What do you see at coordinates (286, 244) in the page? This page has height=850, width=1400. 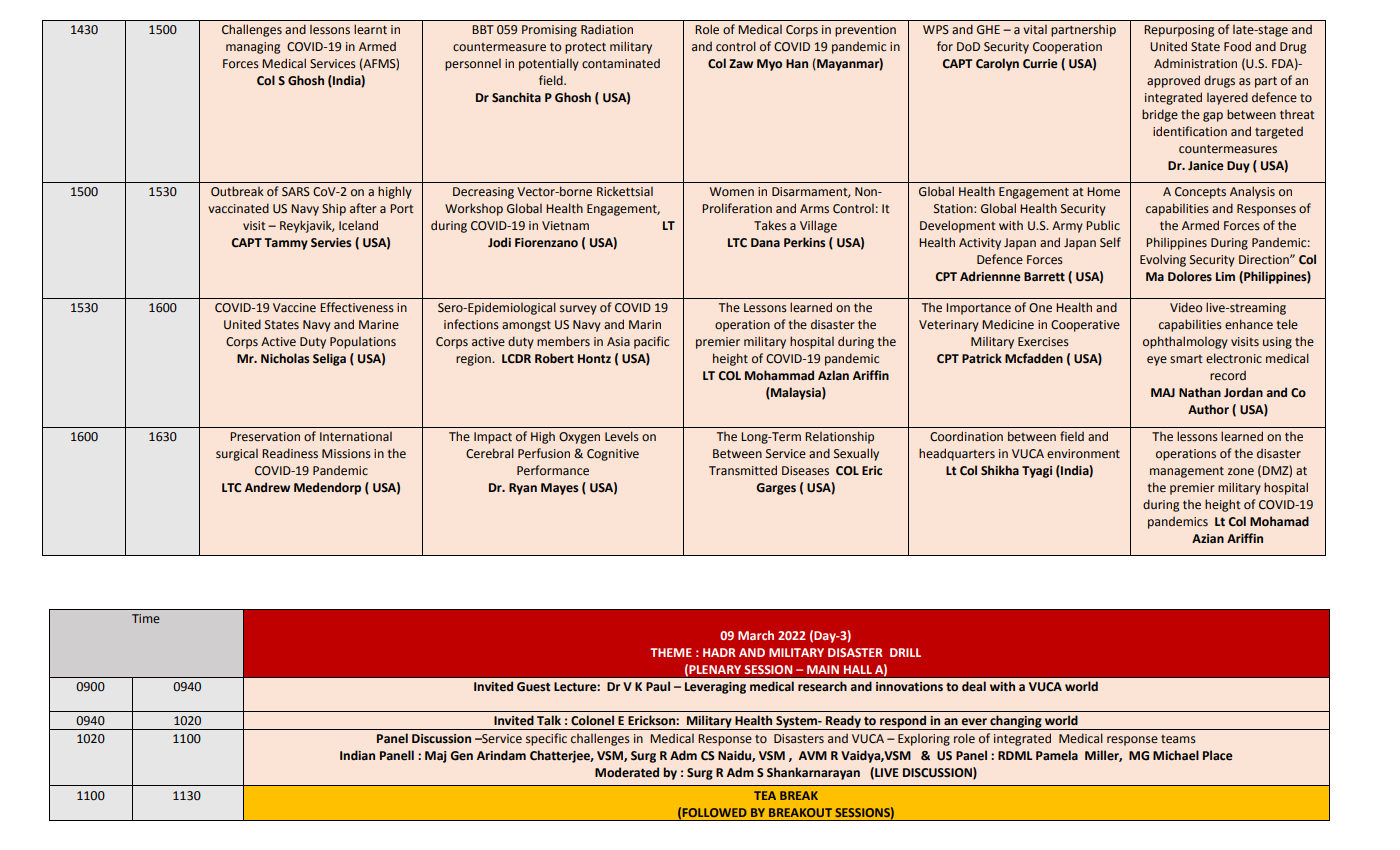 I see `Tammy` at bounding box center [286, 244].
